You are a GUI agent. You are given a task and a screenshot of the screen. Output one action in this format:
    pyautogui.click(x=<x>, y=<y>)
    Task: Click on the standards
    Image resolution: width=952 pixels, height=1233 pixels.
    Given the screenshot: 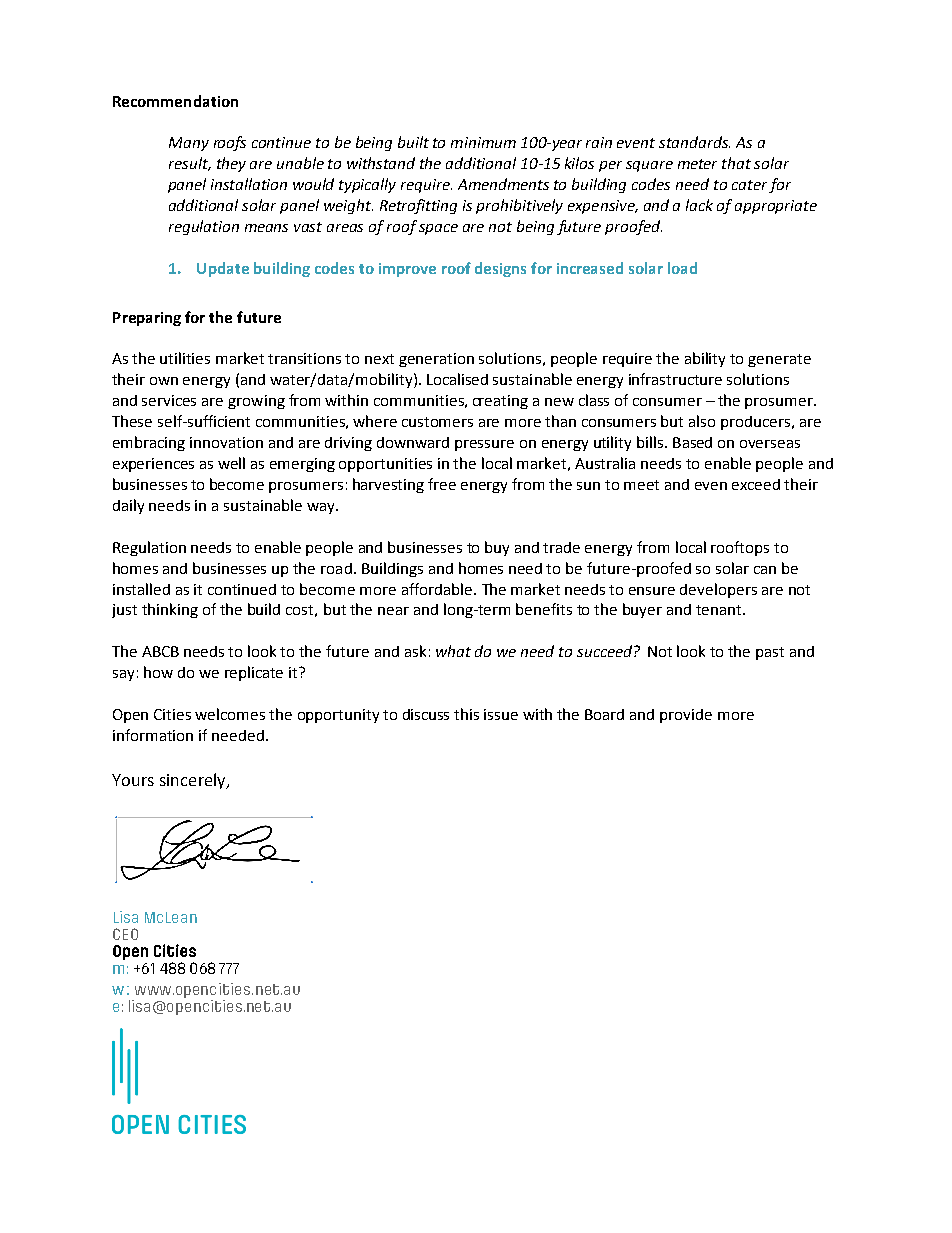 What is the action you would take?
    pyautogui.click(x=694, y=142)
